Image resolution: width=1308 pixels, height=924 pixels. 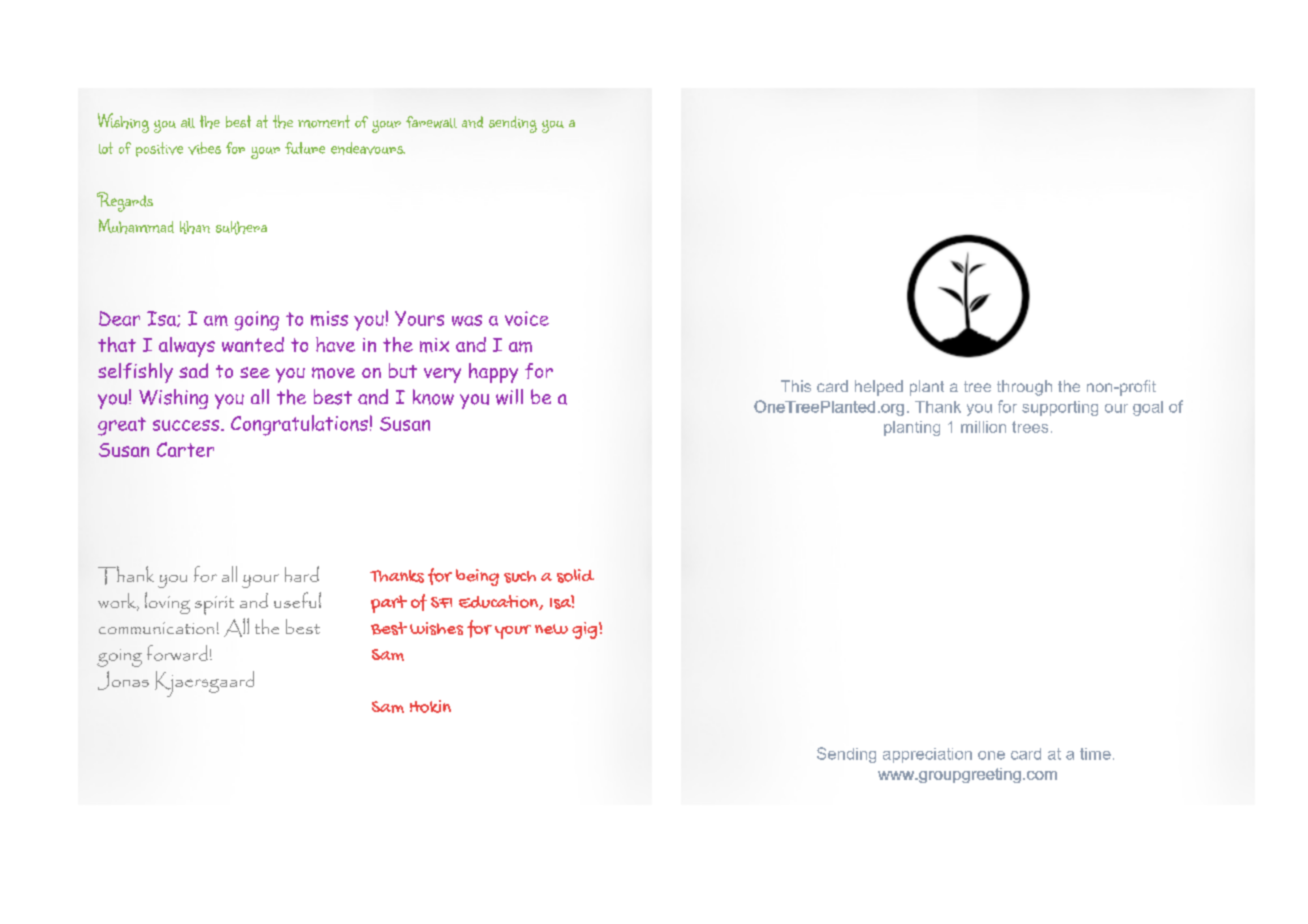 I want to click on endeavours, so click(x=368, y=148).
